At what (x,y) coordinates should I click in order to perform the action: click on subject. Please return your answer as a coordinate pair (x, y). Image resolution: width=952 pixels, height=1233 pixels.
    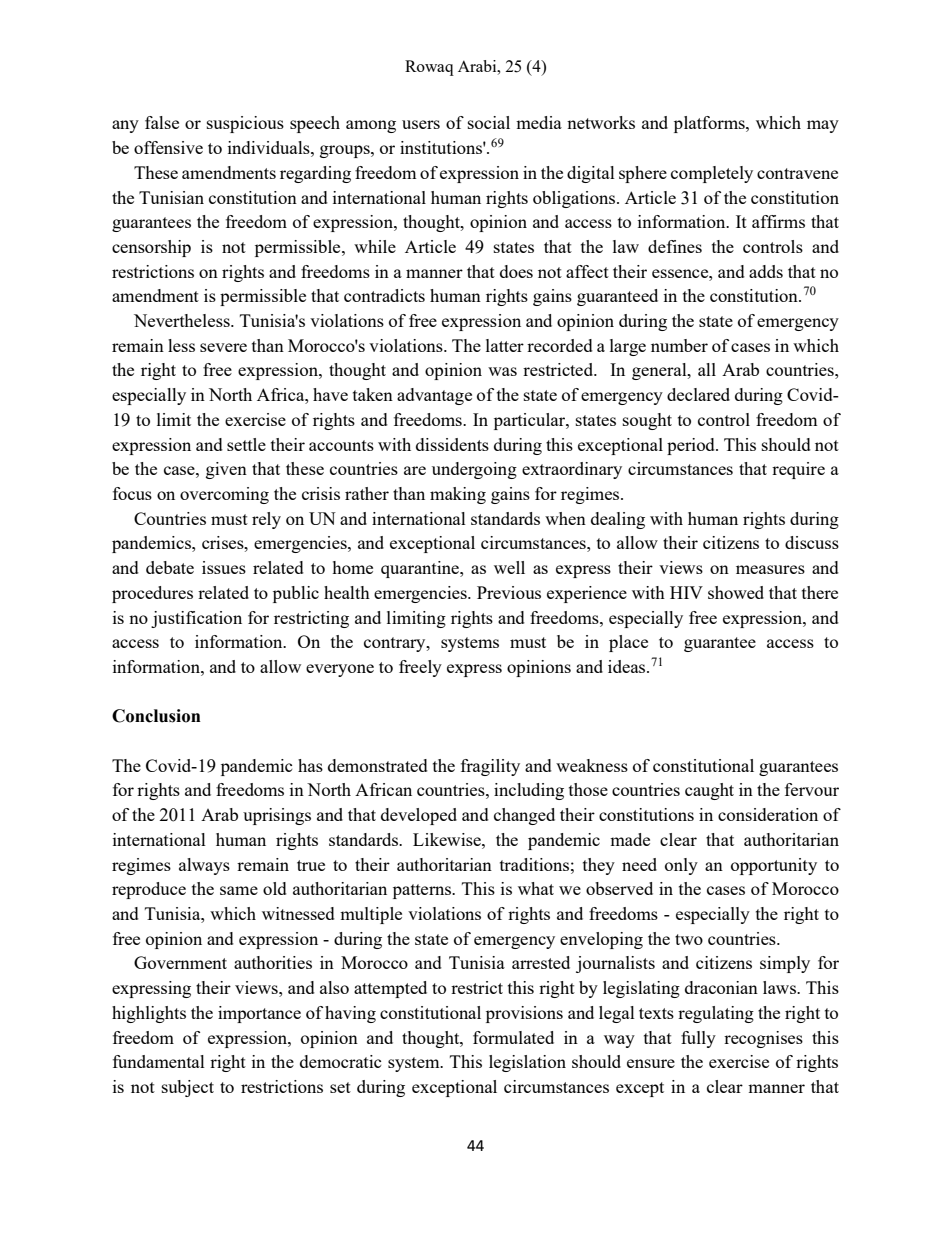
    Looking at the image, I should click on (188, 1088).
